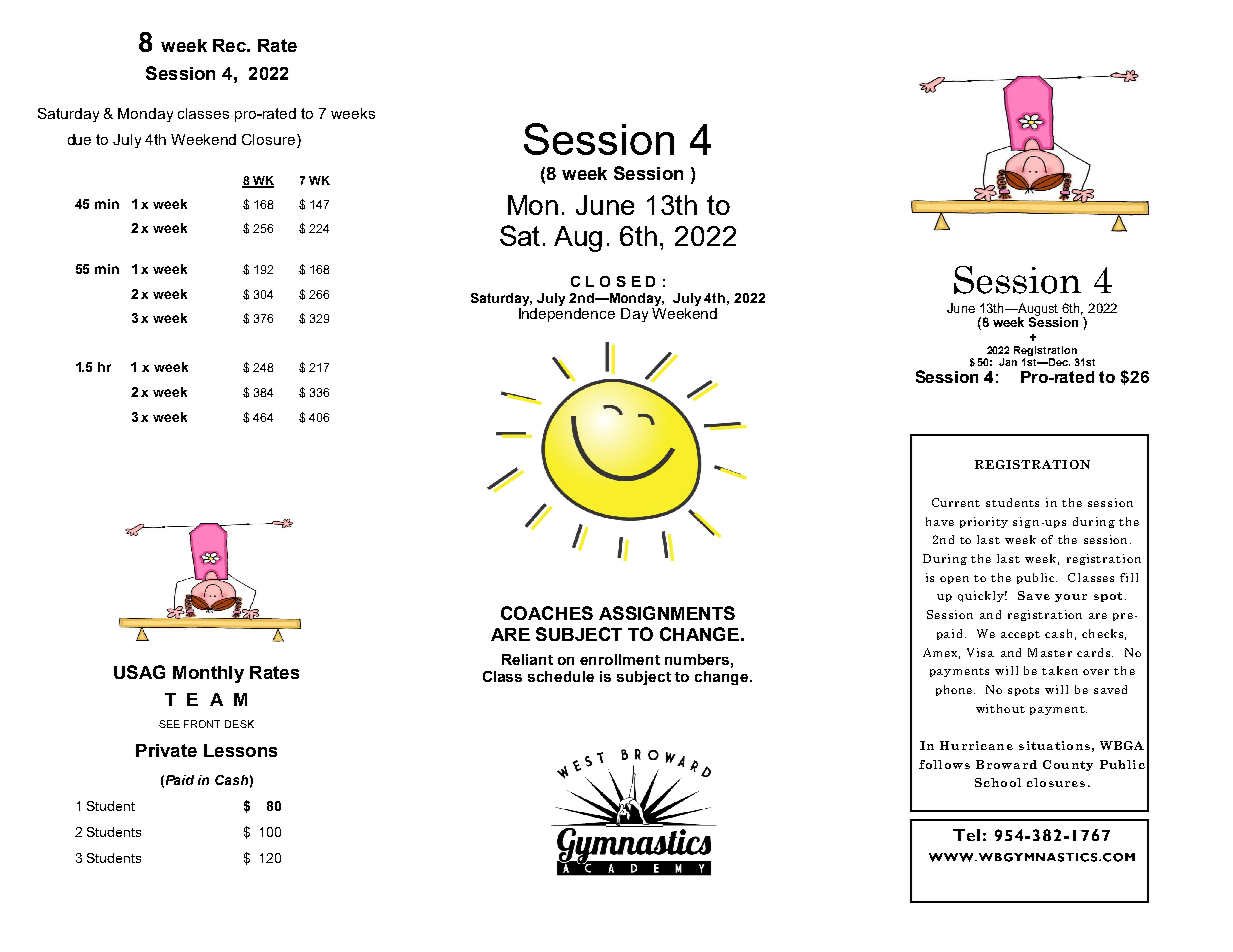 The image size is (1233, 952). I want to click on Tel, so click(966, 835).
